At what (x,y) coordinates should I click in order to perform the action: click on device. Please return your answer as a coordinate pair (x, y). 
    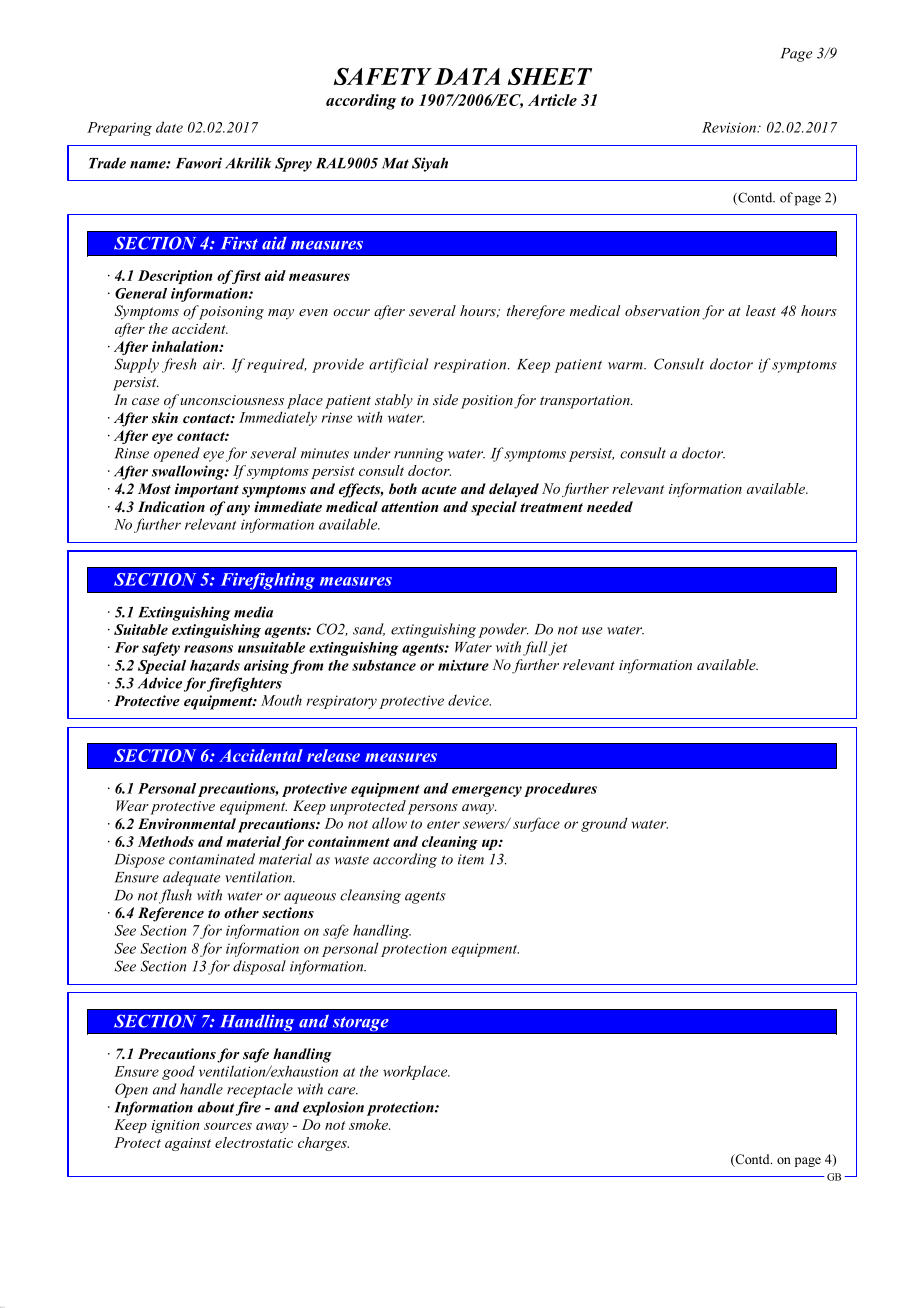
    Looking at the image, I should click on (469, 700).
